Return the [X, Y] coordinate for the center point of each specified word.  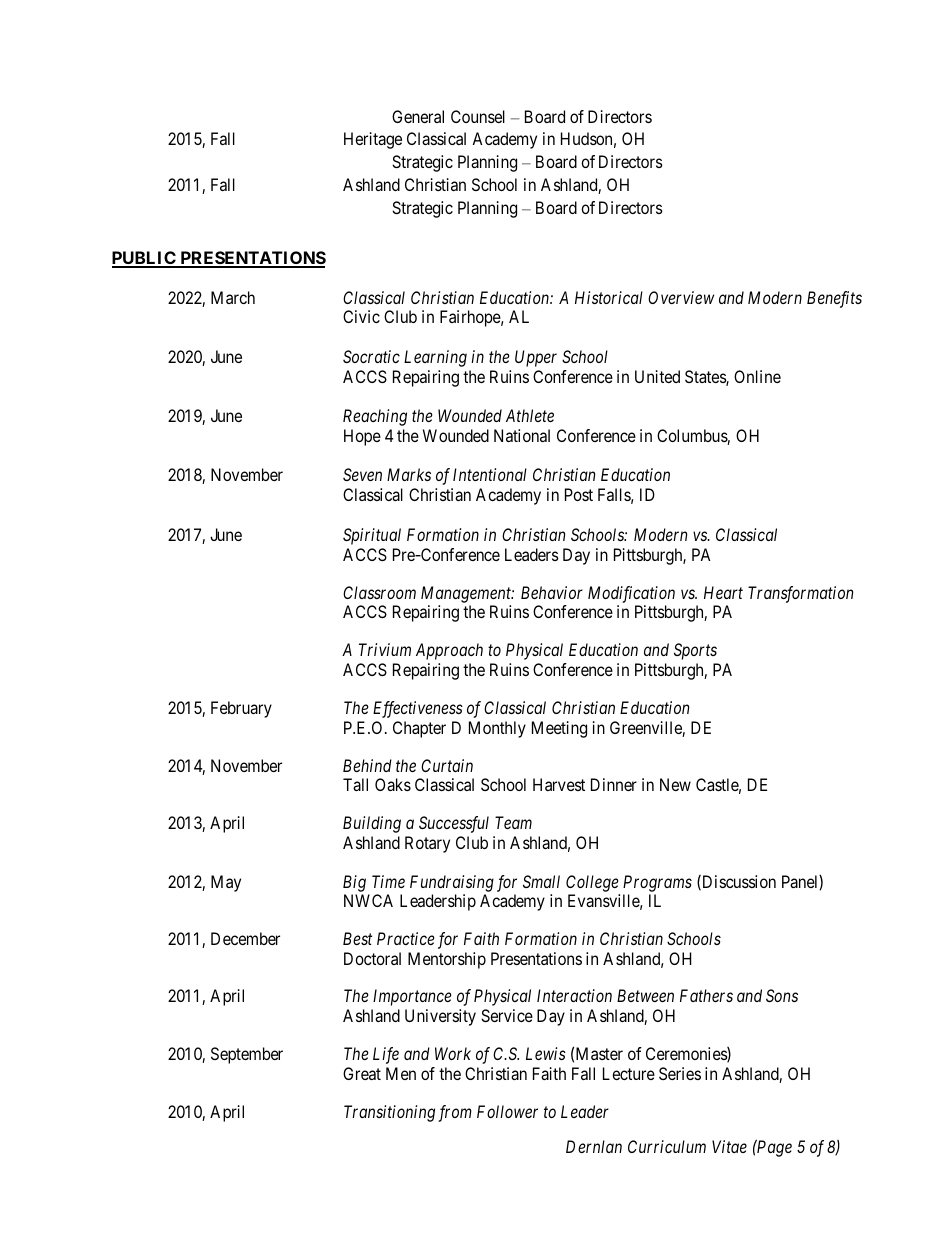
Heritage [373, 140]
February [241, 709]
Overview [681, 297]
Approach [449, 651]
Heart [723, 592]
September [247, 1055]
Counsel [478, 116]
